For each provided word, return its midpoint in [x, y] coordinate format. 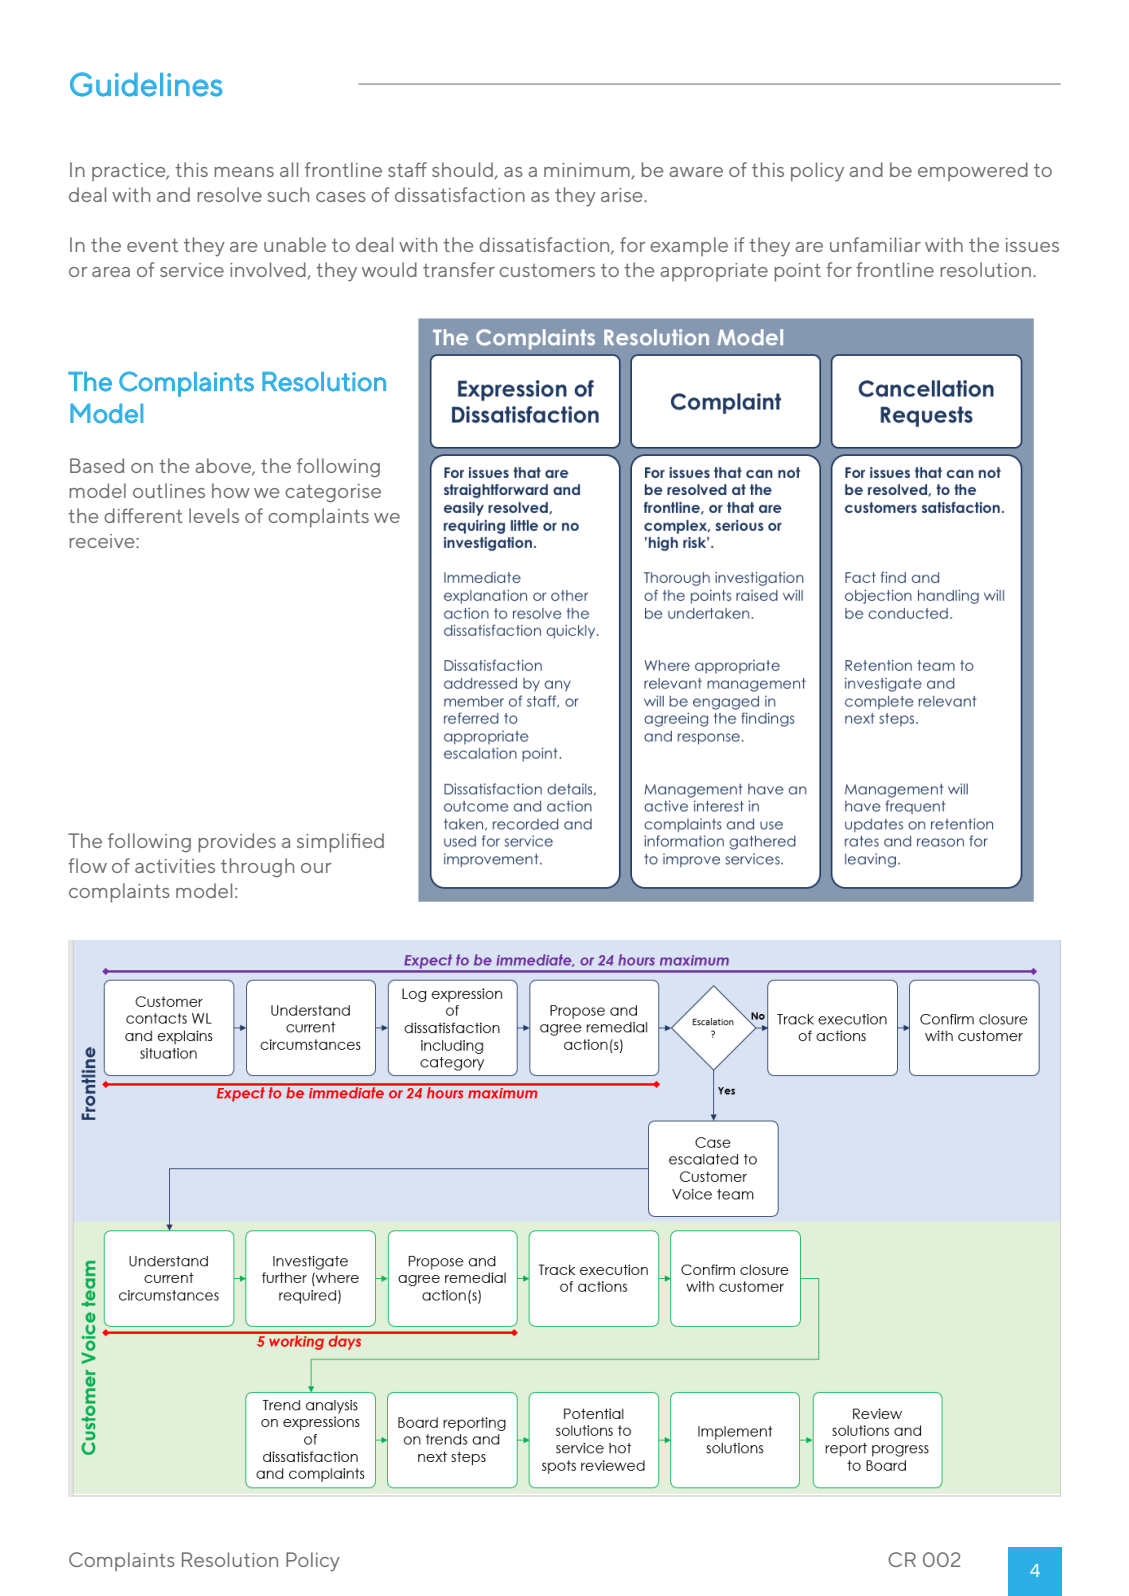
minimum [588, 171]
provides [237, 843]
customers [547, 270]
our [316, 868]
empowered [973, 171]
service [192, 270]
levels [214, 515]
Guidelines [146, 84]
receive [103, 541]
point [797, 272]
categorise [333, 493]
